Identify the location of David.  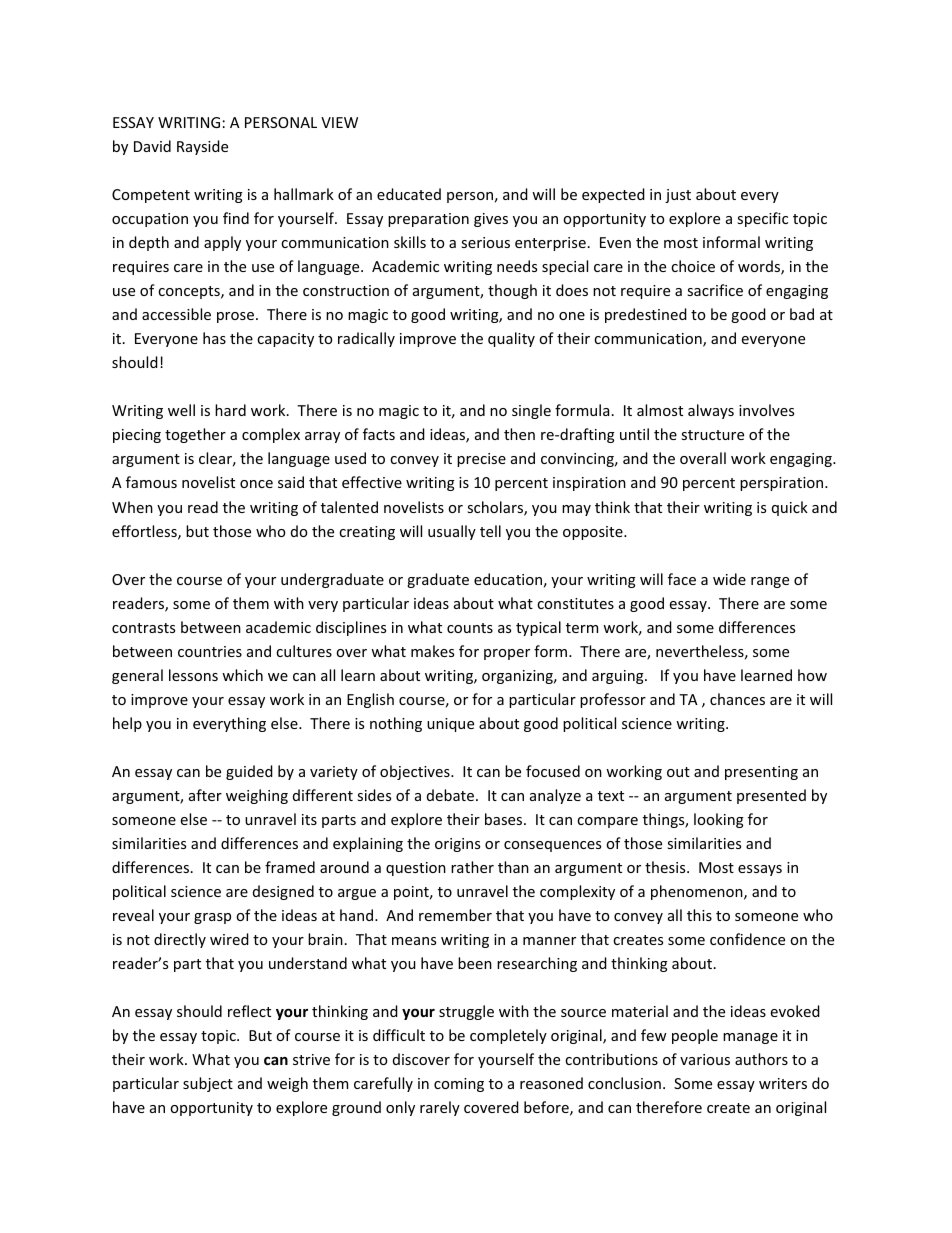
(152, 146).
